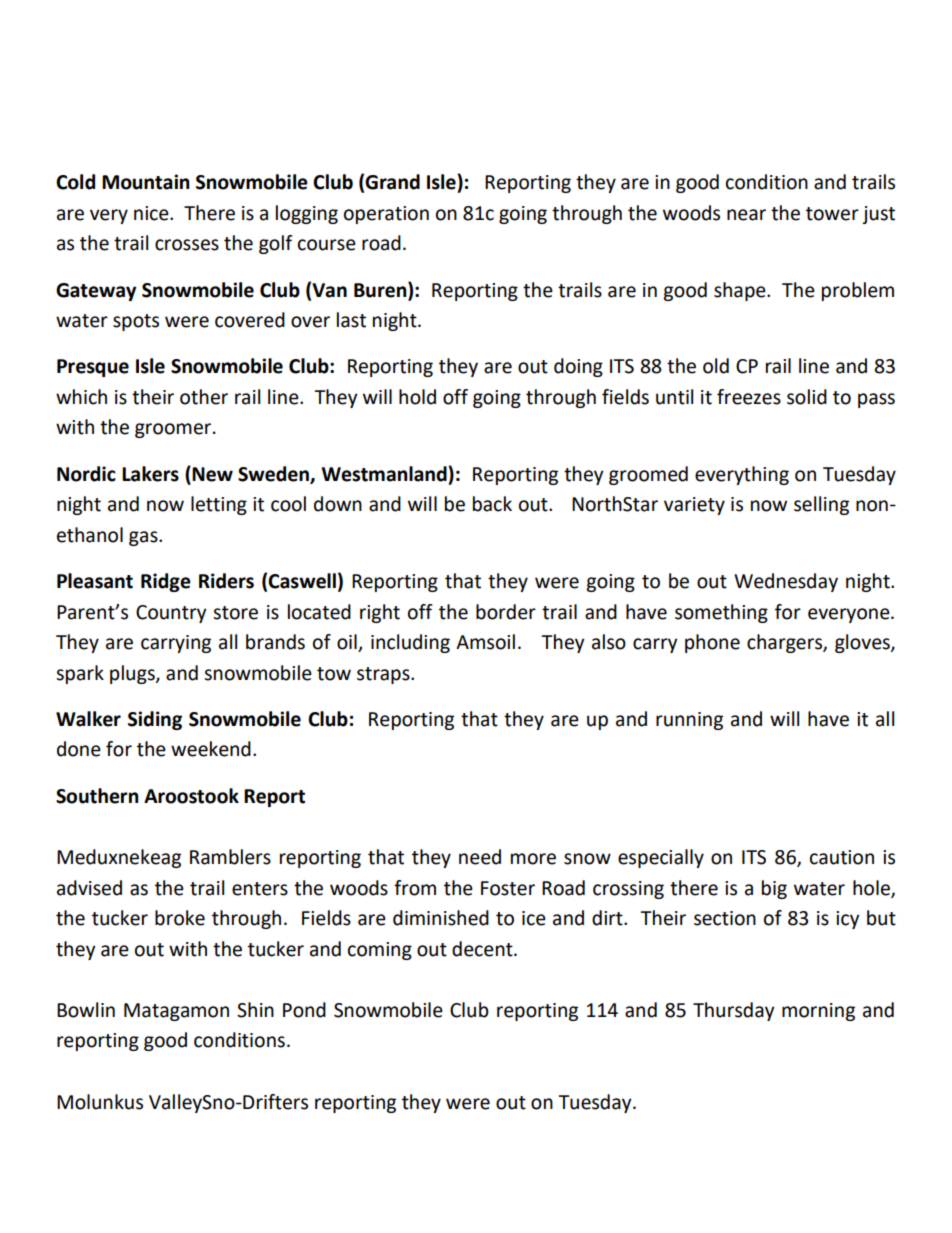 The height and width of the screenshot is (1233, 952). I want to click on operation, so click(386, 215).
